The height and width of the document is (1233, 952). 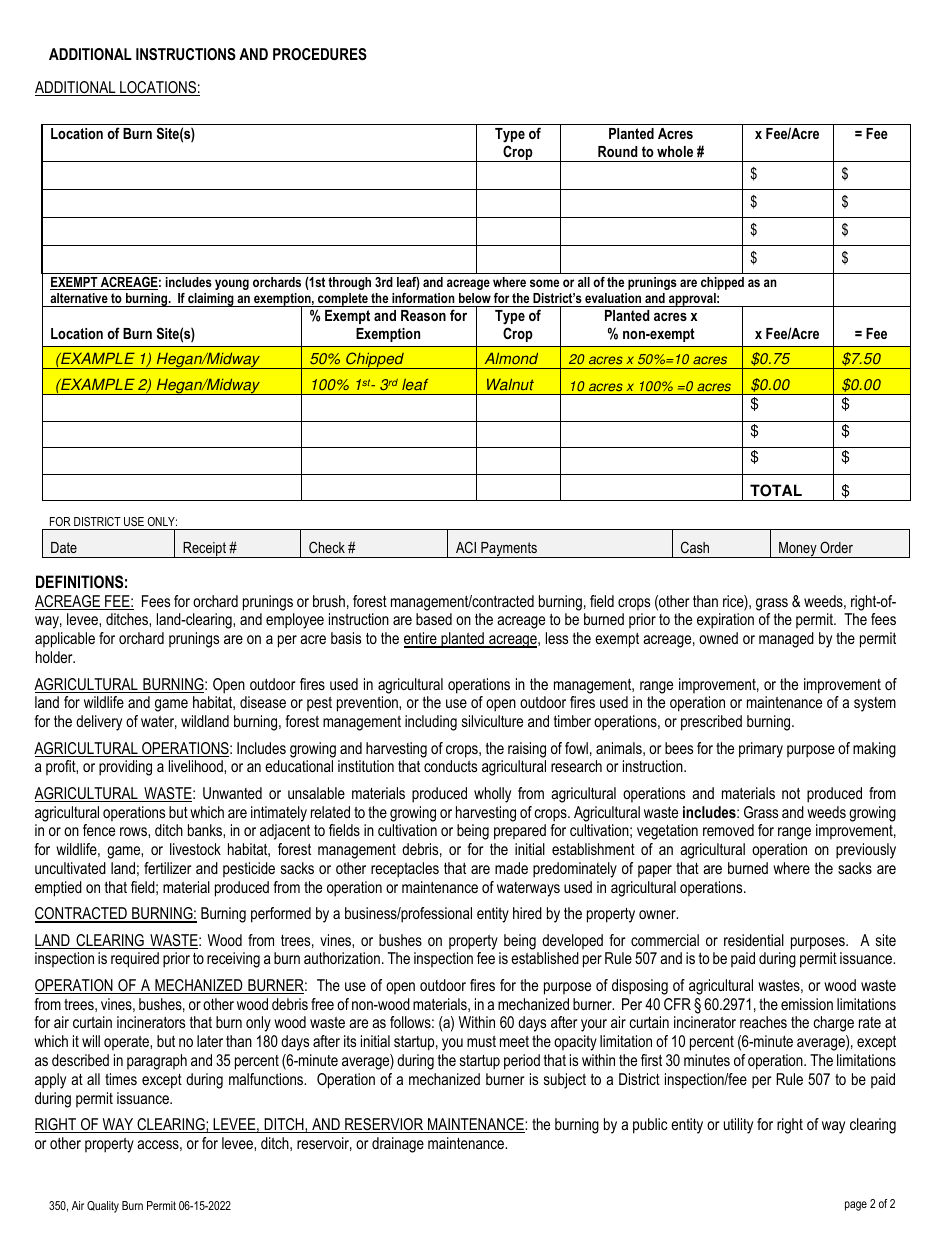 I want to click on residential, so click(x=754, y=940).
